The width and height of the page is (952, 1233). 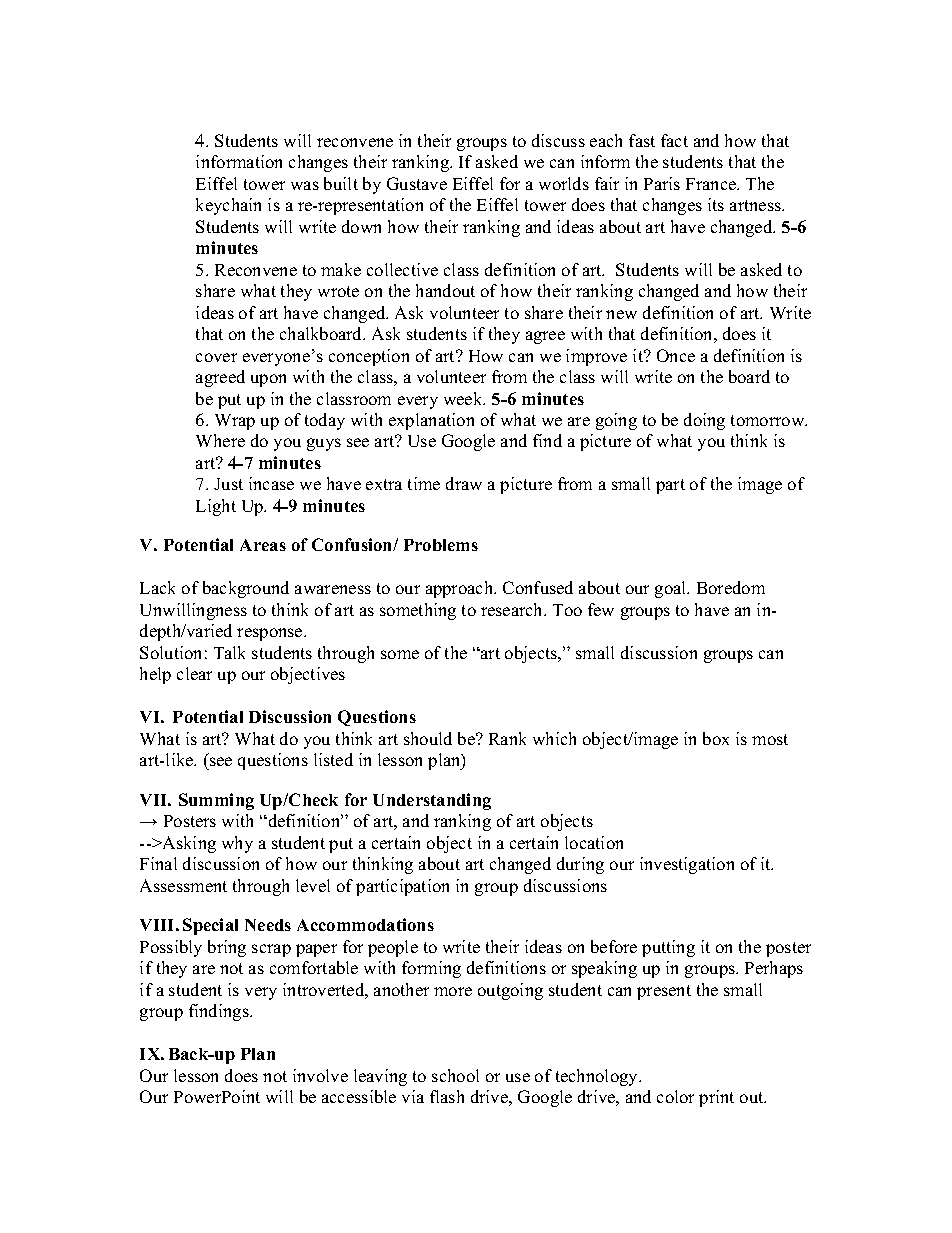 What do you see at coordinates (237, 844) in the page?
I see `why` at bounding box center [237, 844].
